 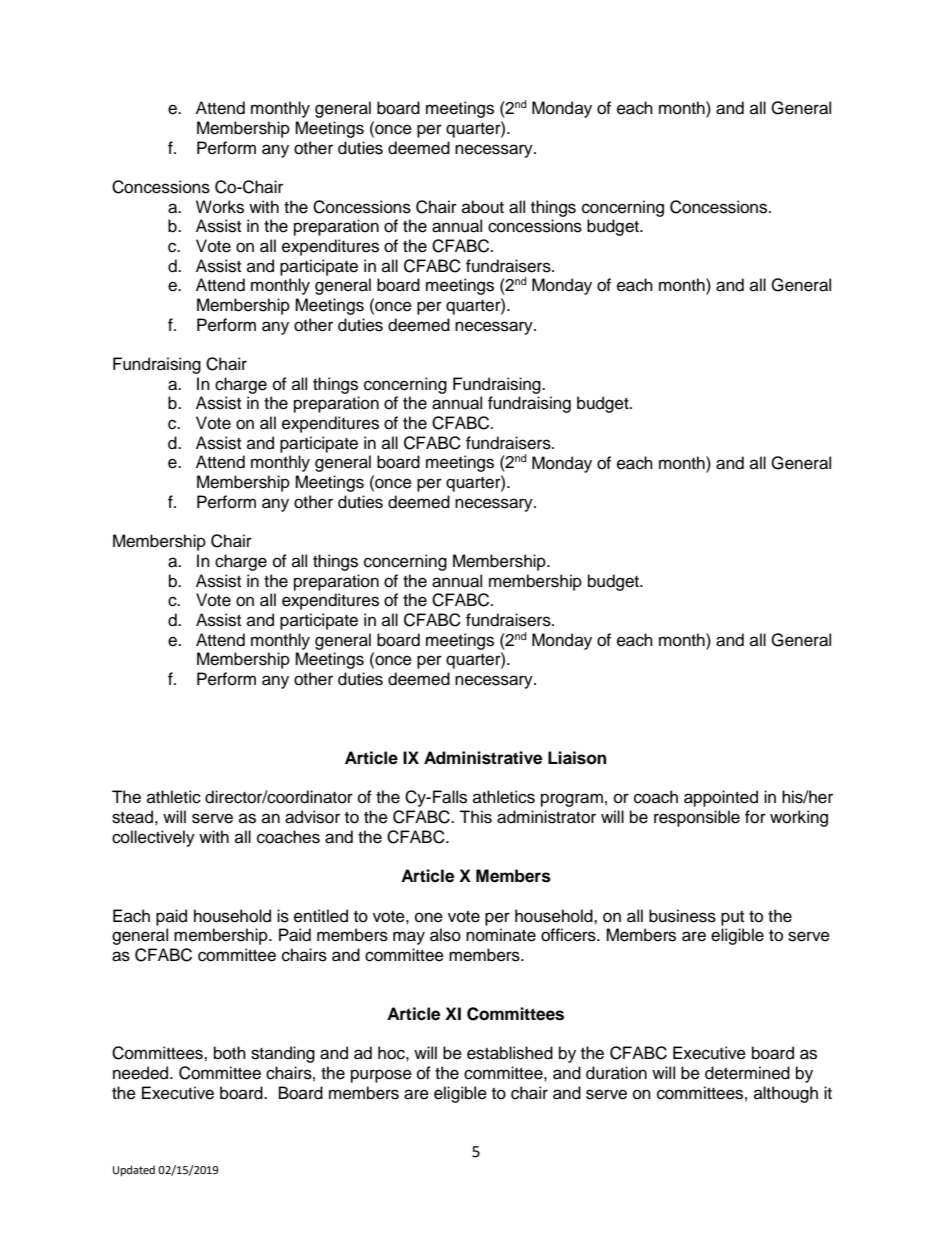 I want to click on Updated, so click(x=134, y=1171).
